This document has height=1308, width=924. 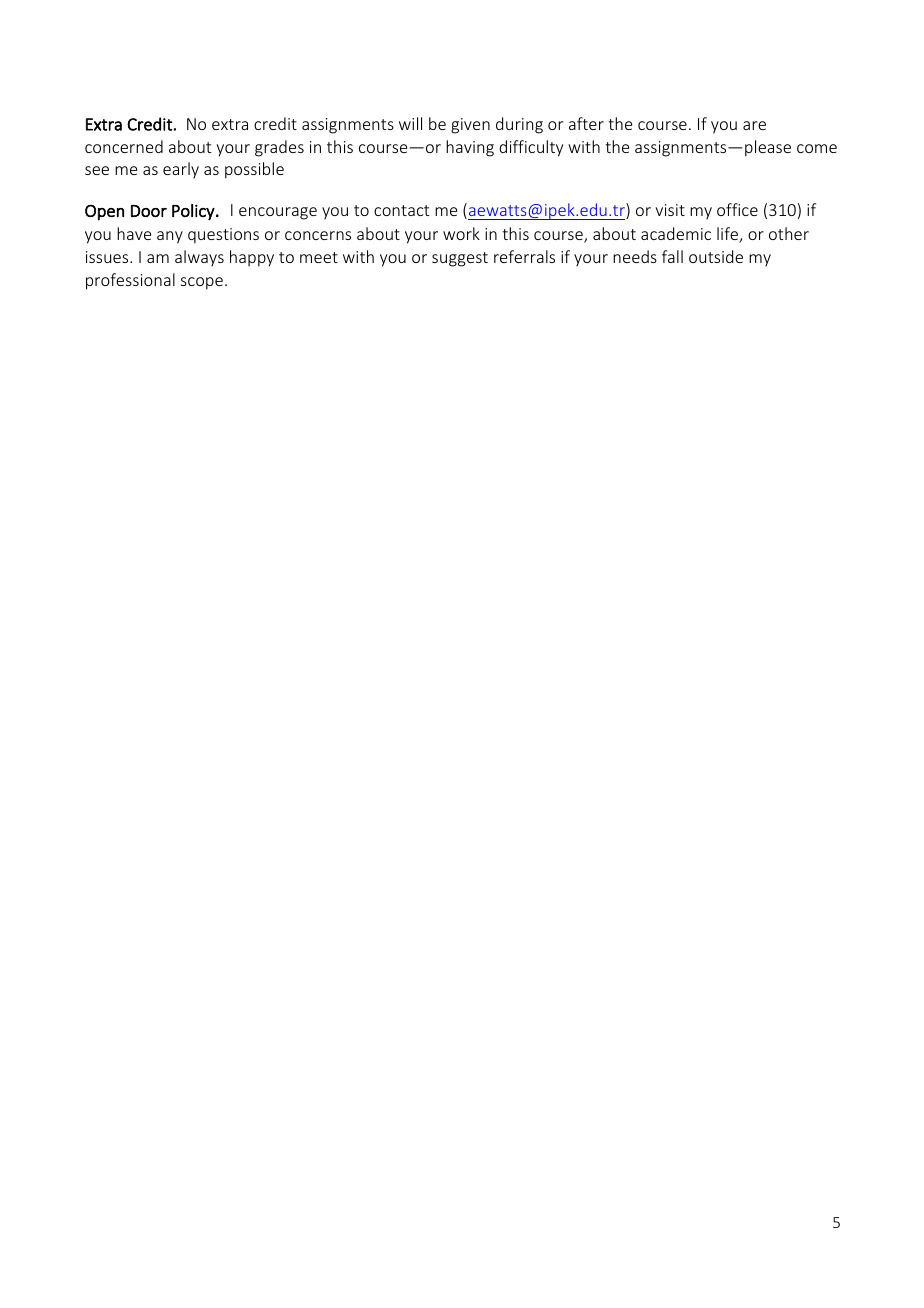 What do you see at coordinates (470, 126) in the document?
I see `given` at bounding box center [470, 126].
